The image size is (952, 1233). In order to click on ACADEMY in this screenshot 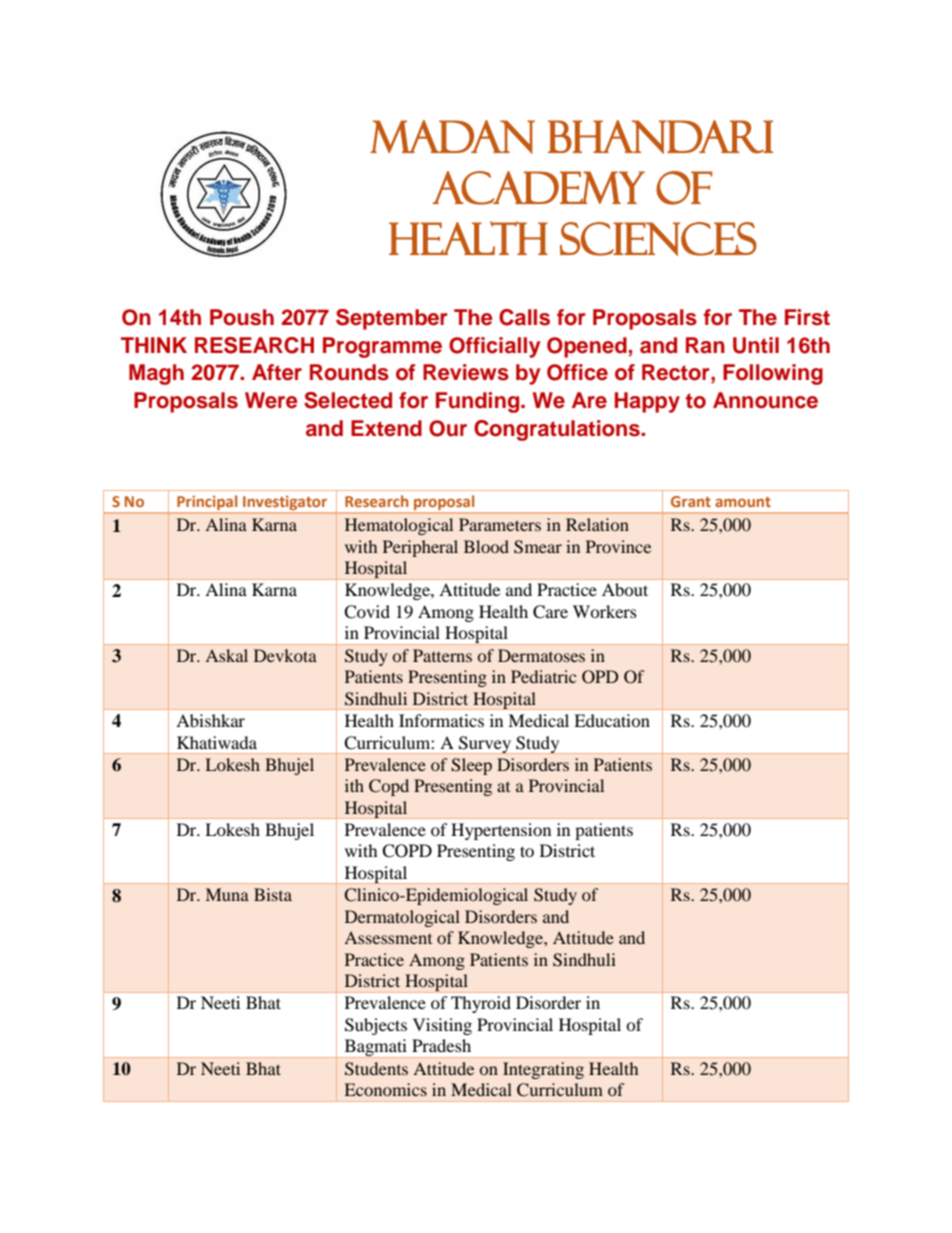, I will do `click(539, 188)`.
